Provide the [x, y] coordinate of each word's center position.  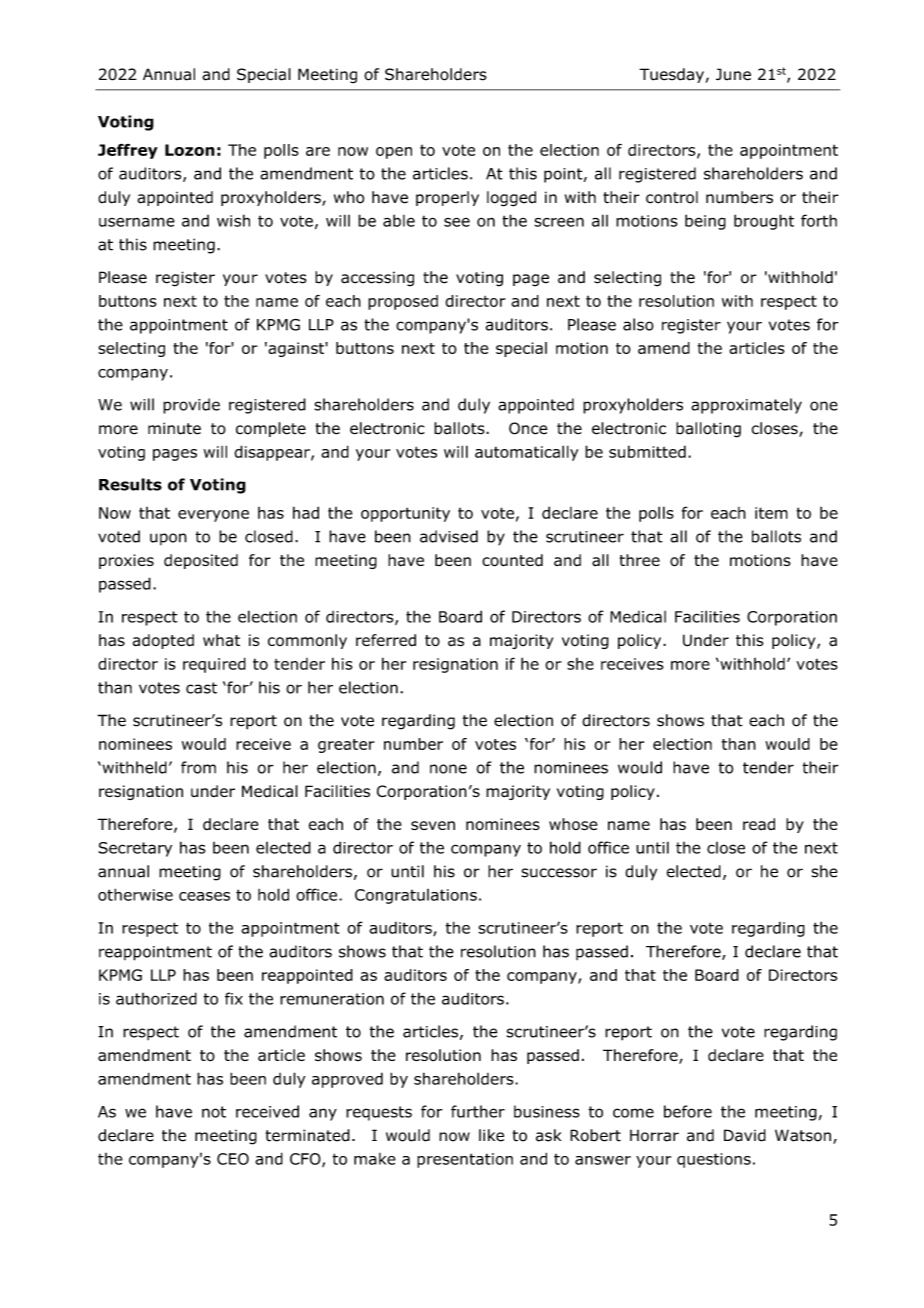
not [214, 1112]
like [491, 1135]
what [221, 640]
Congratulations [416, 896]
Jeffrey [128, 151]
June [733, 74]
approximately [746, 406]
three [640, 560]
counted [512, 560]
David [745, 1135]
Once [528, 428]
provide [191, 406]
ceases [204, 896]
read [759, 824]
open [394, 153]
